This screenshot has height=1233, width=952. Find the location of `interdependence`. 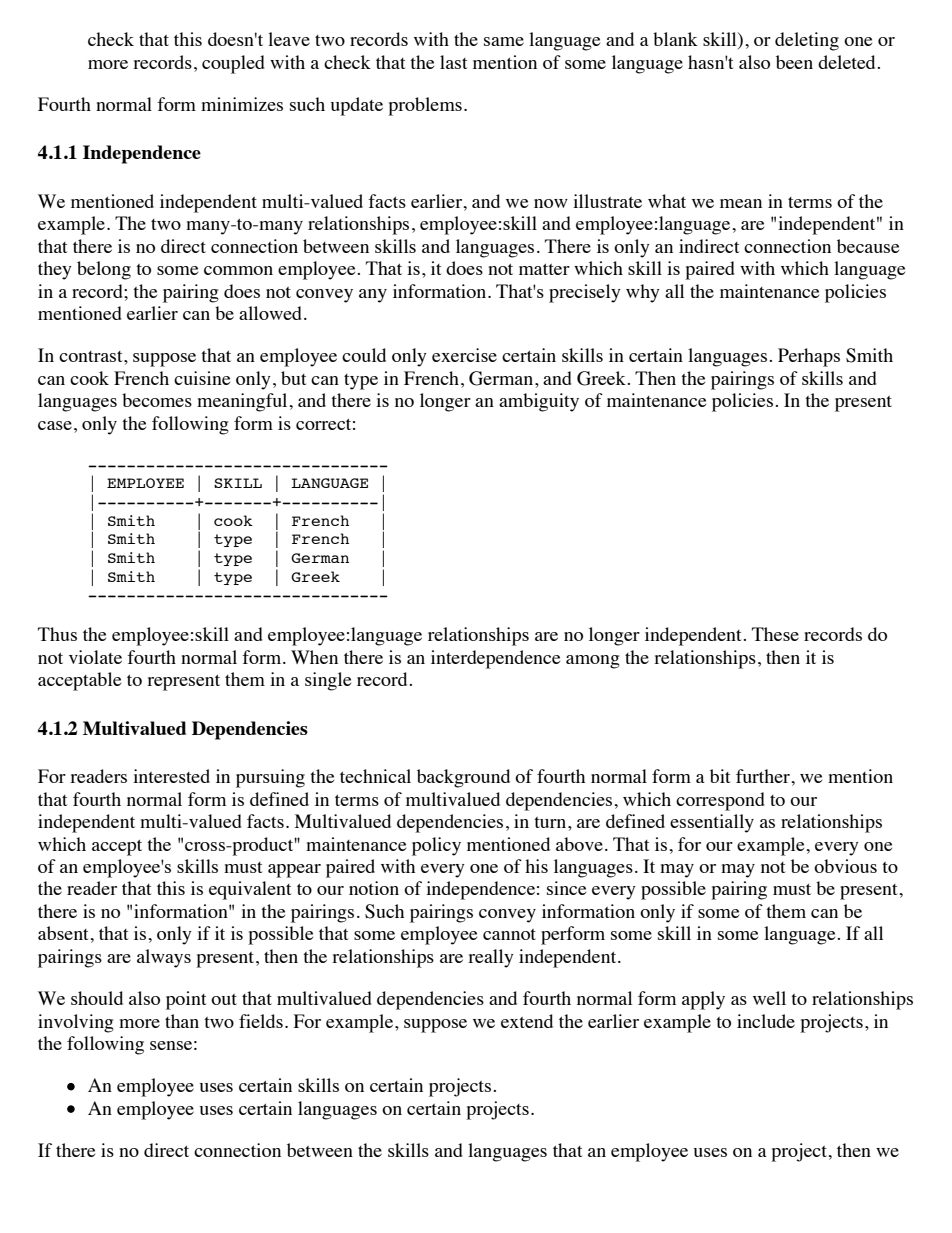

interdependence is located at coordinates (495, 659).
